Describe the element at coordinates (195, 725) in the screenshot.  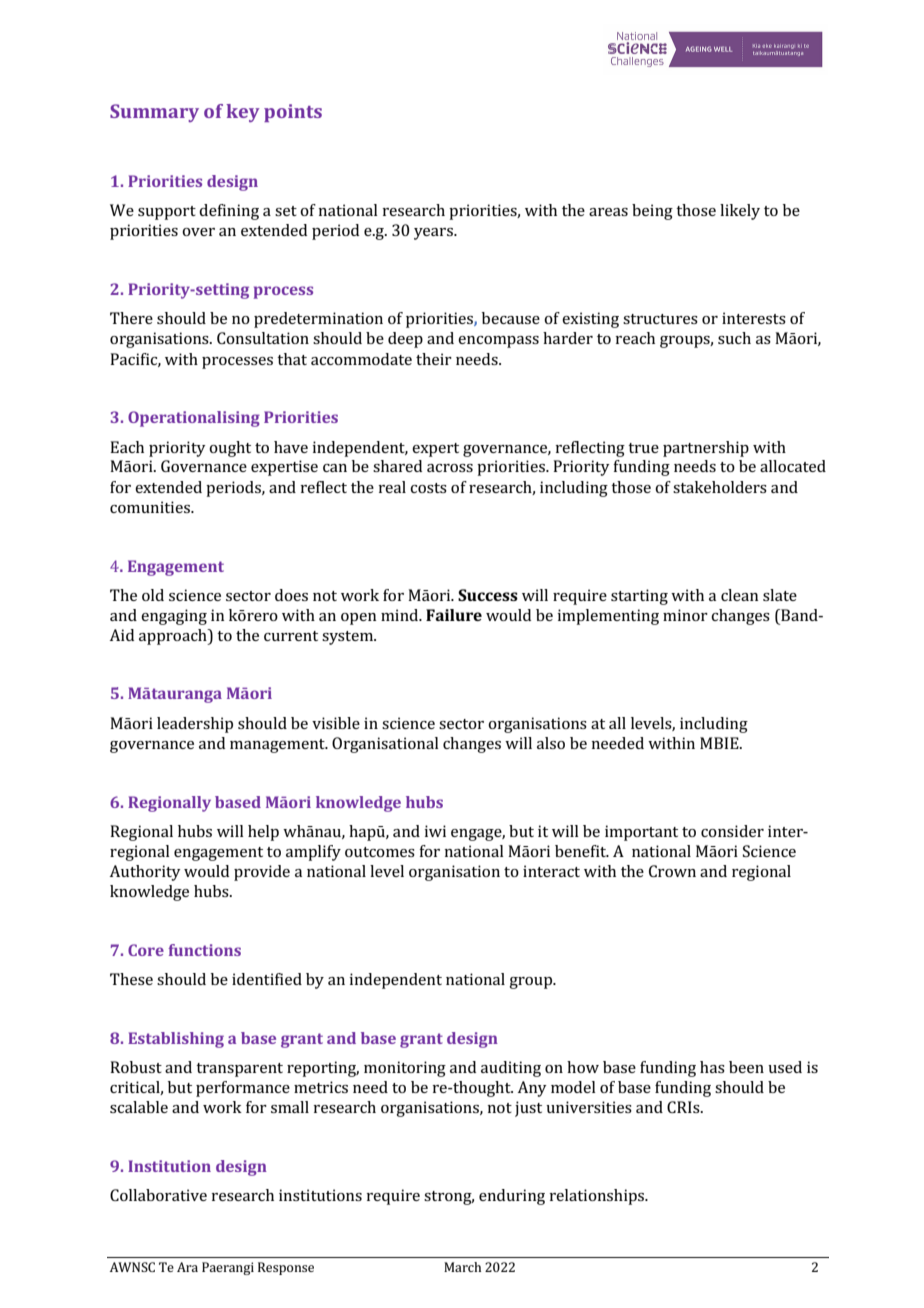
I see `leadership` at that location.
